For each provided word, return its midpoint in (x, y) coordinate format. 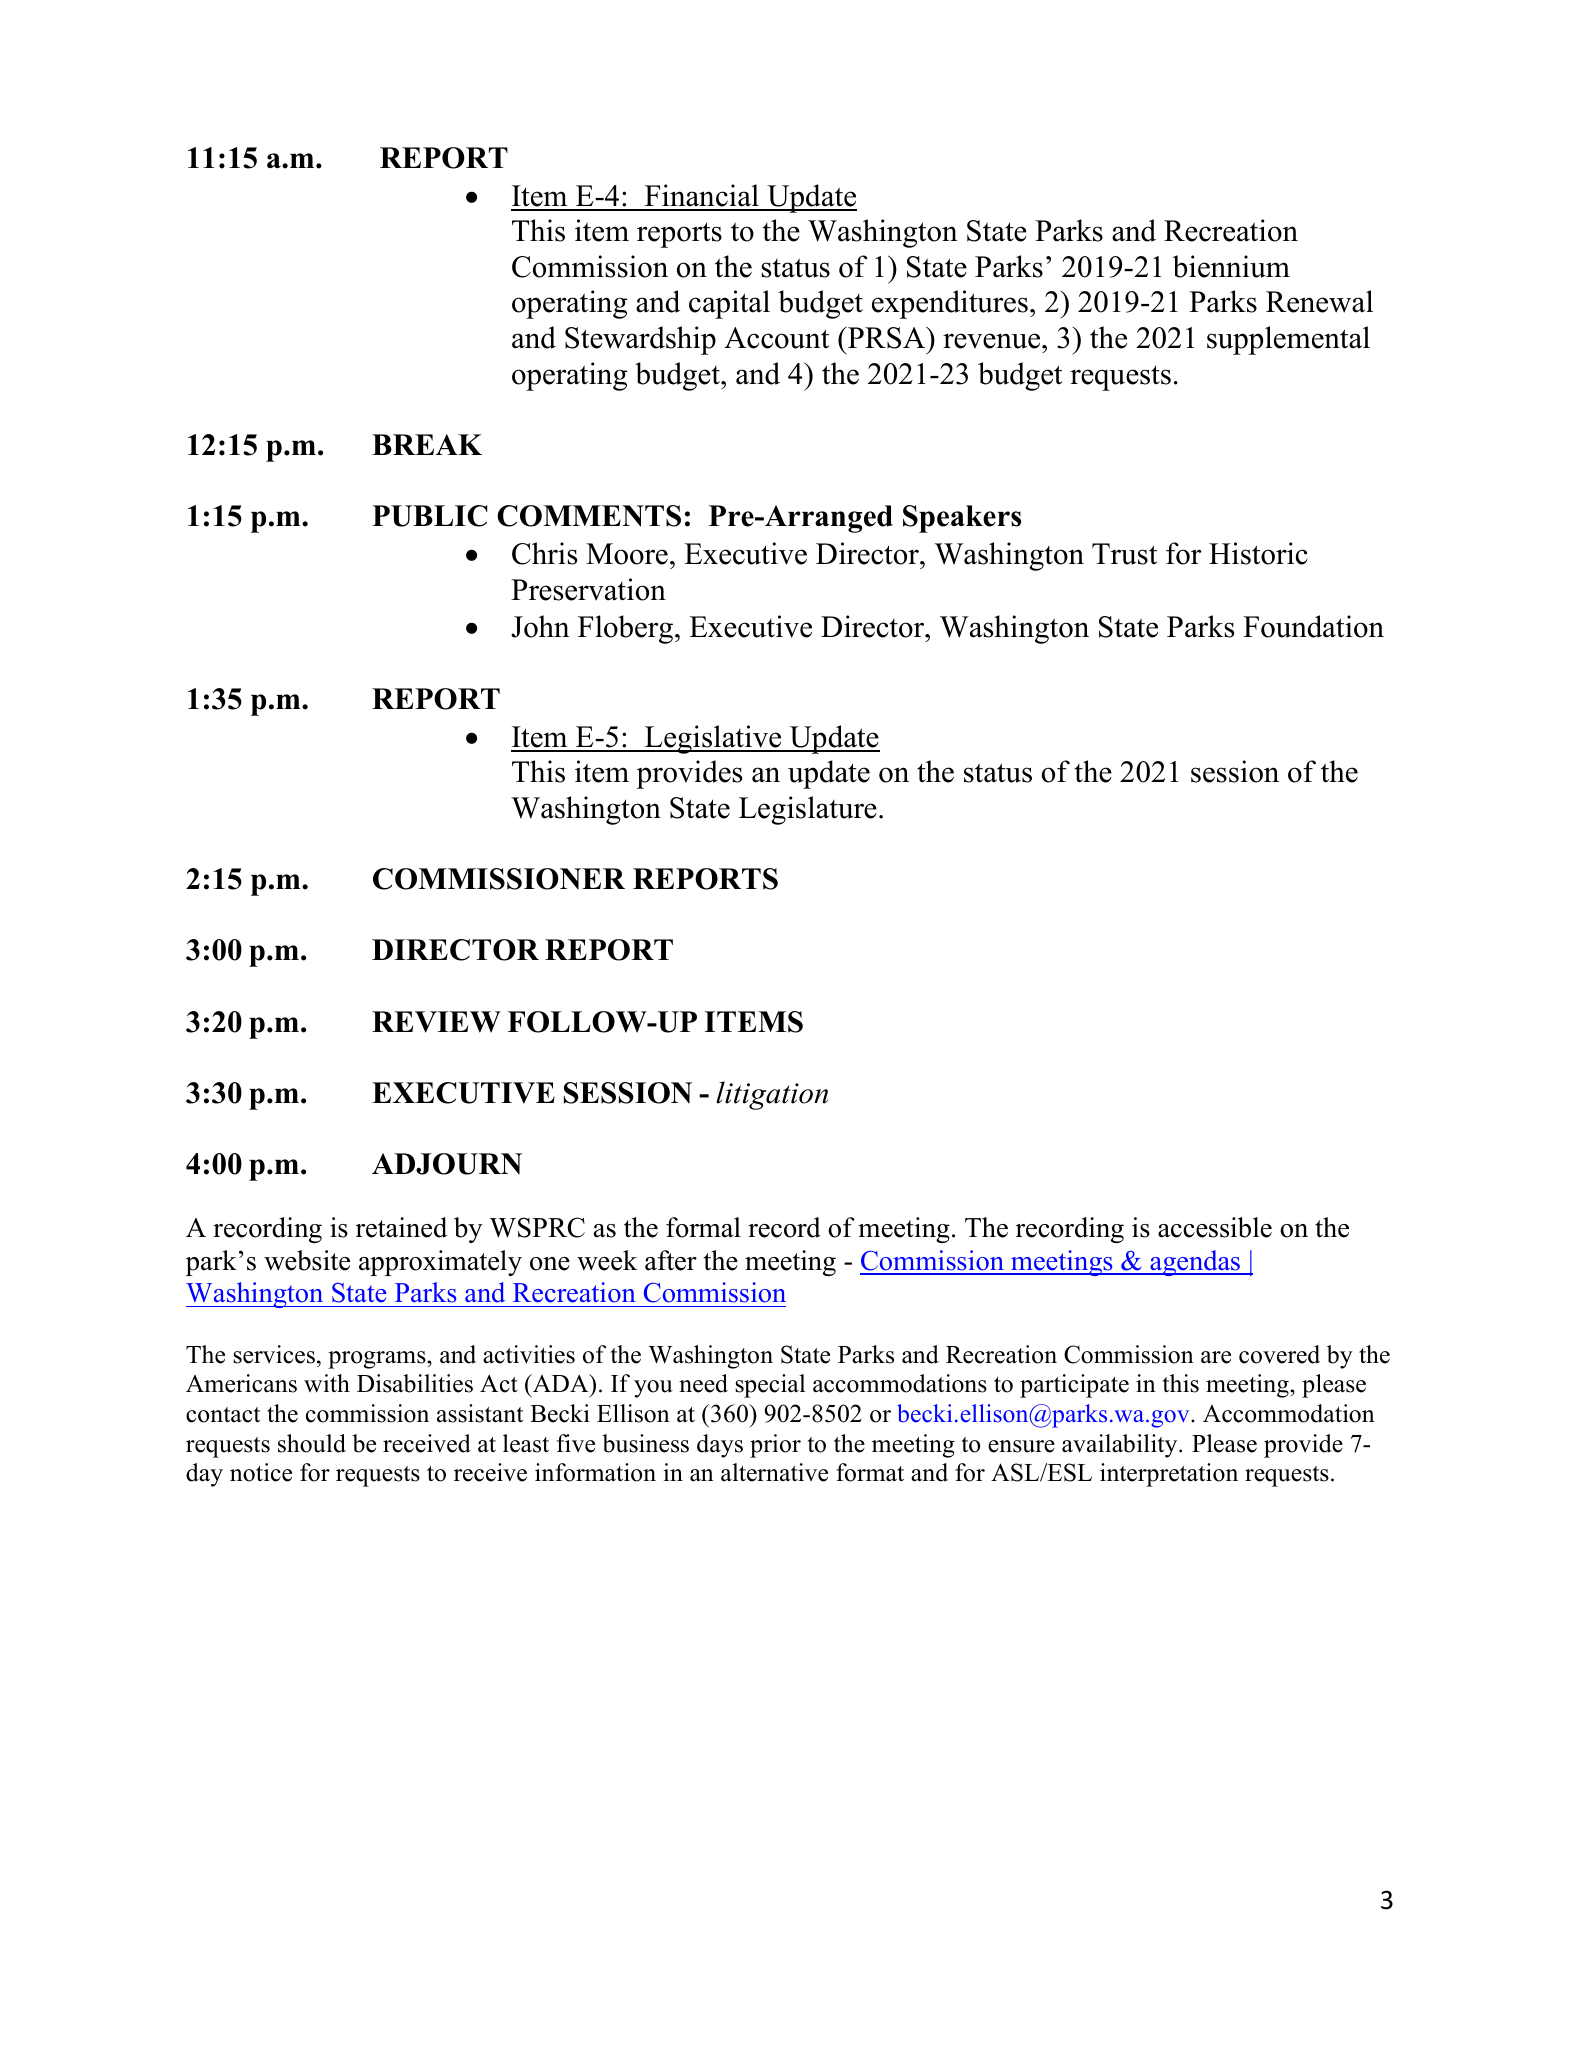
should (312, 1443)
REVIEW (436, 1022)
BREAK (427, 444)
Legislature (808, 810)
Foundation (1313, 626)
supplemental (1288, 340)
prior (775, 1446)
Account (776, 338)
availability (1121, 1446)
